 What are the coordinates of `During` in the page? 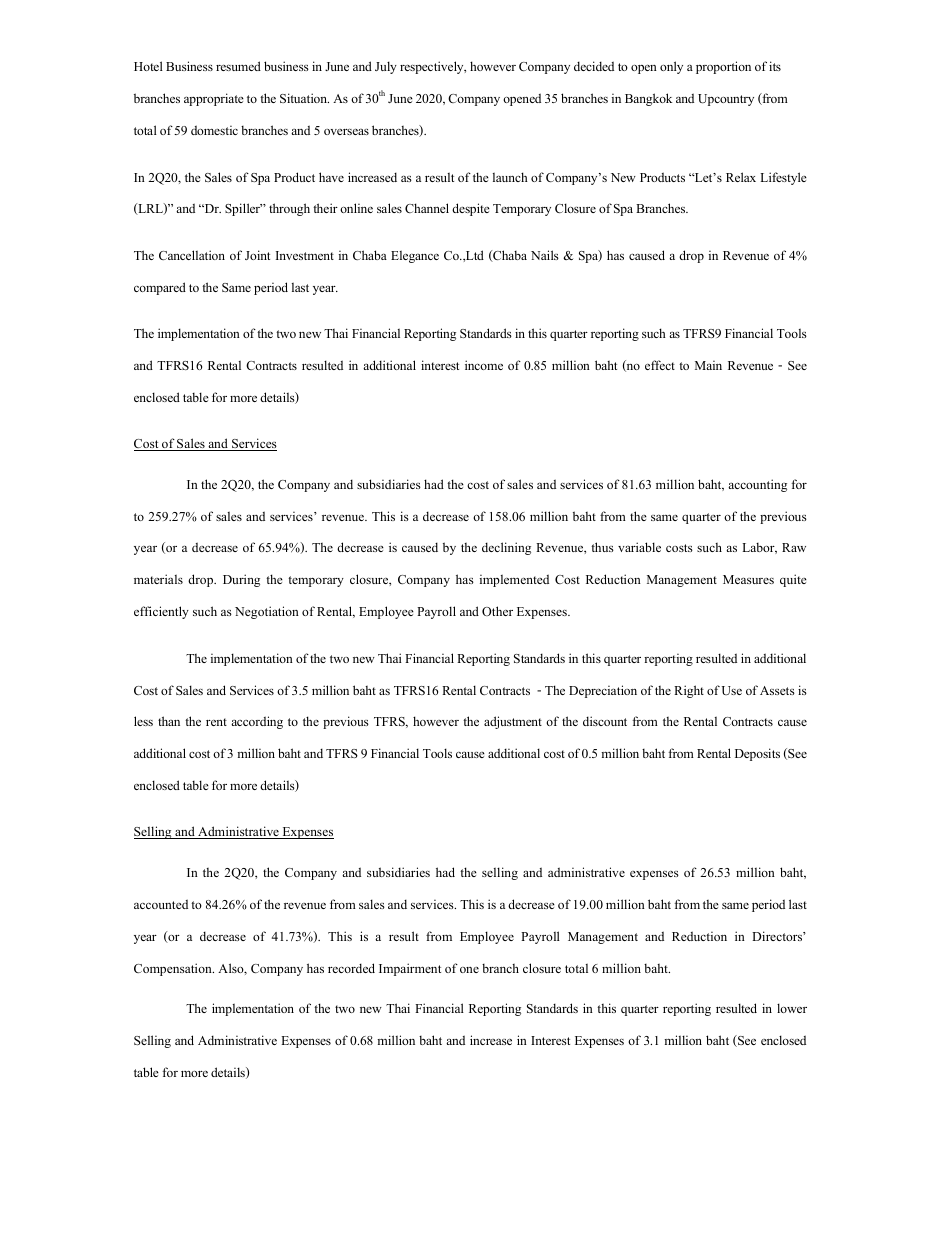 It's located at (241, 580).
